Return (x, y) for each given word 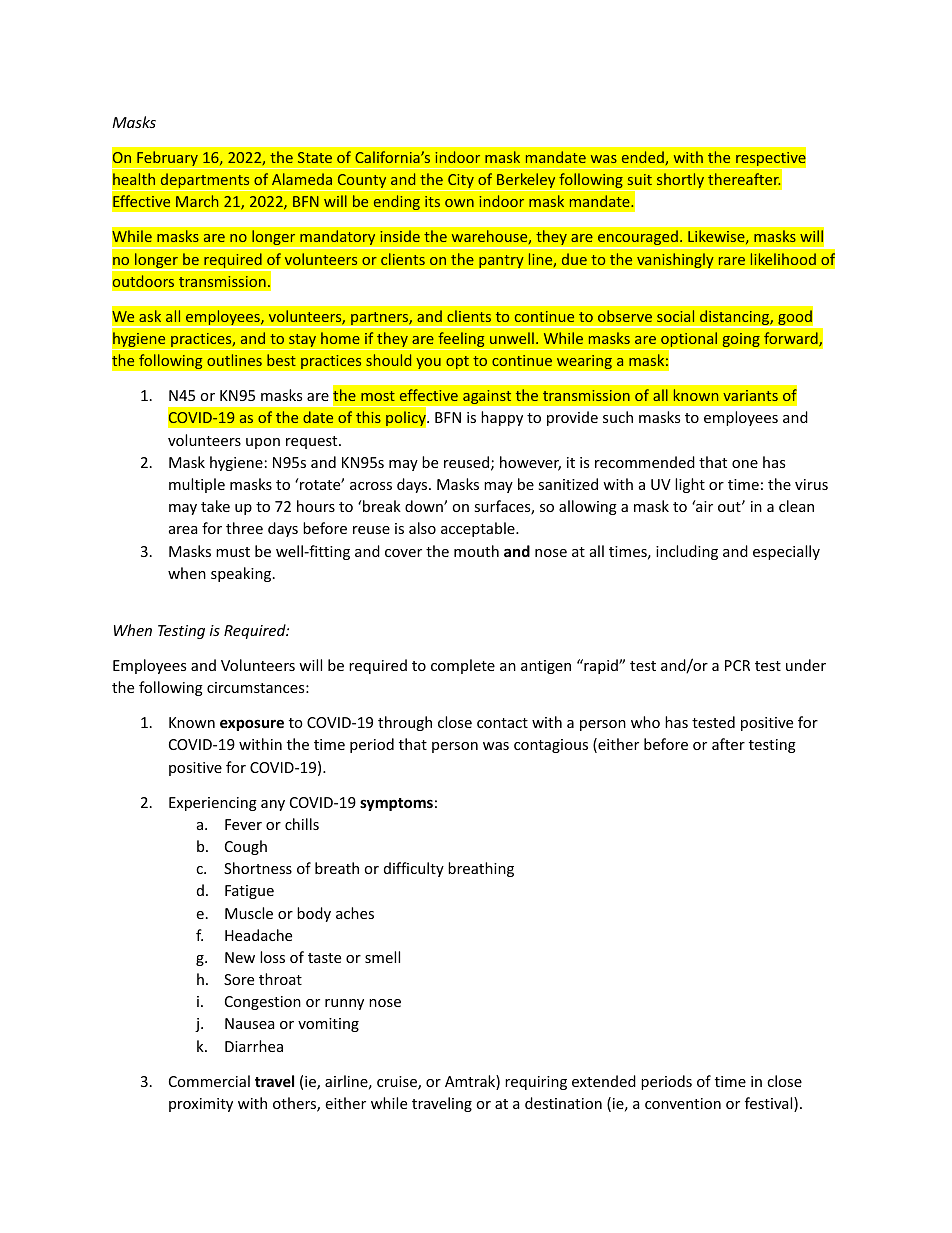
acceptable (479, 529)
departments (205, 182)
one (745, 464)
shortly (680, 180)
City (461, 182)
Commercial (209, 1081)
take (215, 506)
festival (770, 1104)
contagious (551, 746)
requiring (536, 1083)
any (273, 805)
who (645, 722)
